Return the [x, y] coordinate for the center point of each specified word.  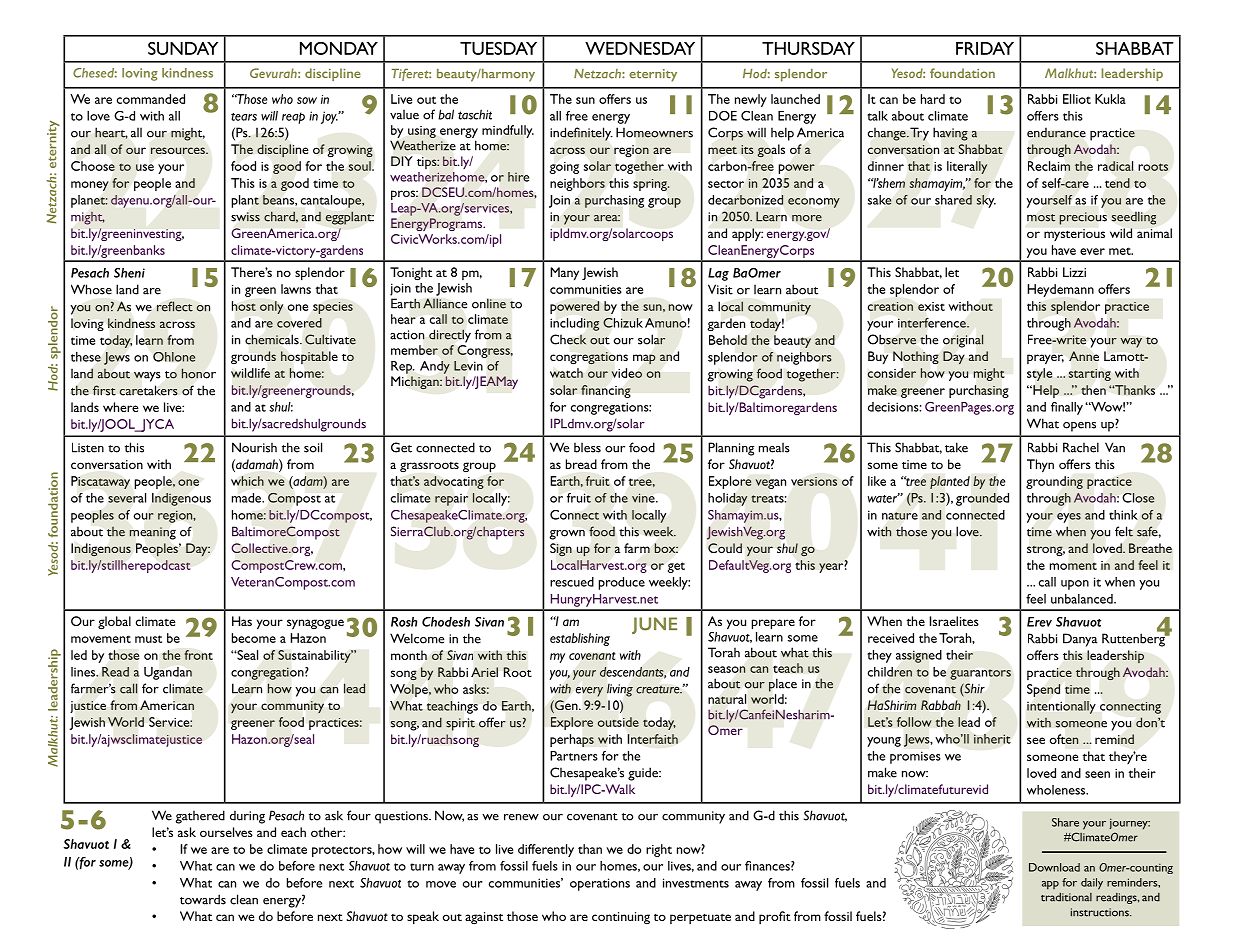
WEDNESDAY [640, 48]
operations [600, 884]
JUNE [654, 625]
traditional [1066, 897]
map [644, 359]
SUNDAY [183, 48]
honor [199, 373]
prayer [1045, 359]
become [254, 638]
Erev [1039, 622]
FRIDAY [985, 48]
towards [203, 899]
